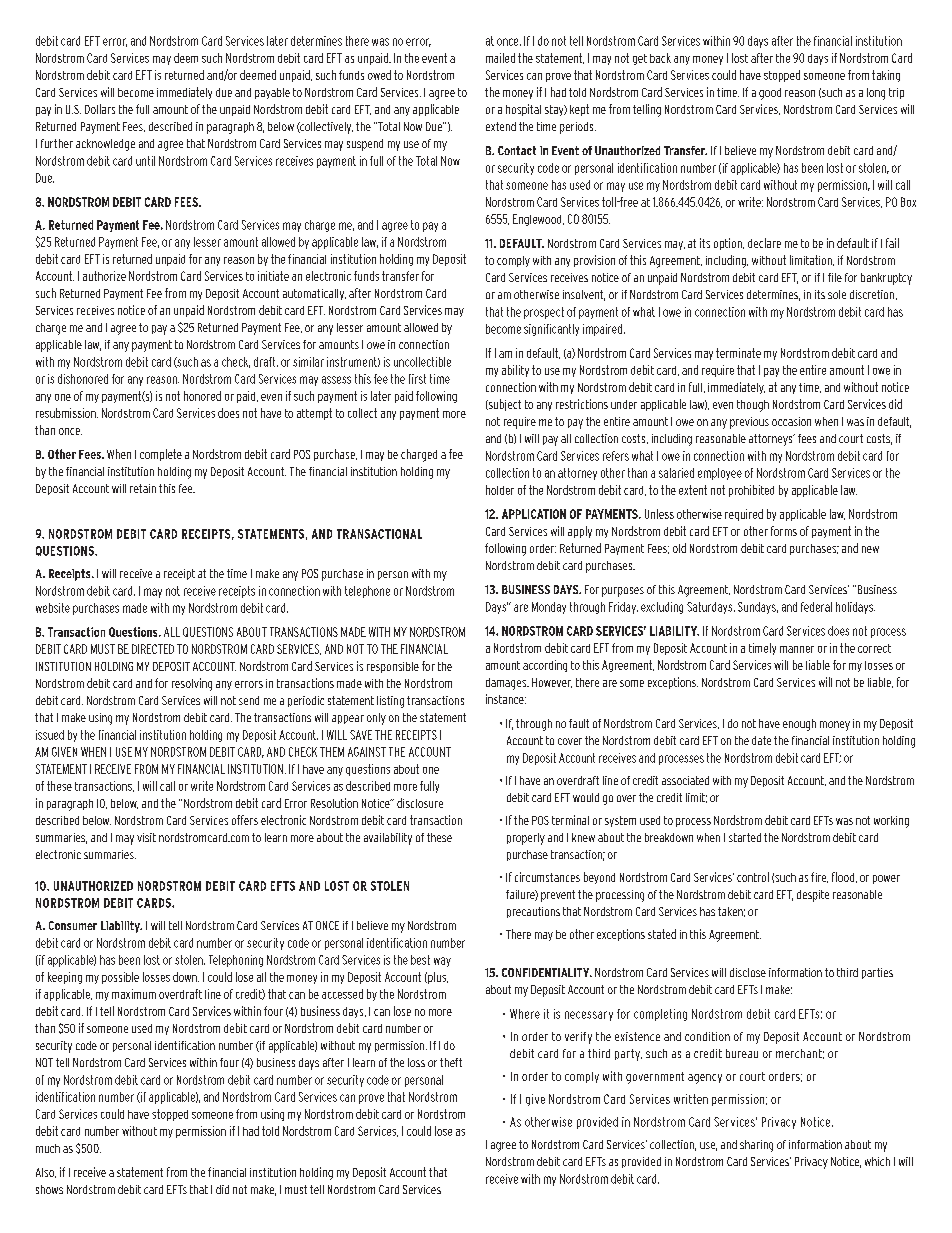 The image size is (952, 1233). Describe the element at coordinates (100, 109) in the image. I see `Dollars` at that location.
